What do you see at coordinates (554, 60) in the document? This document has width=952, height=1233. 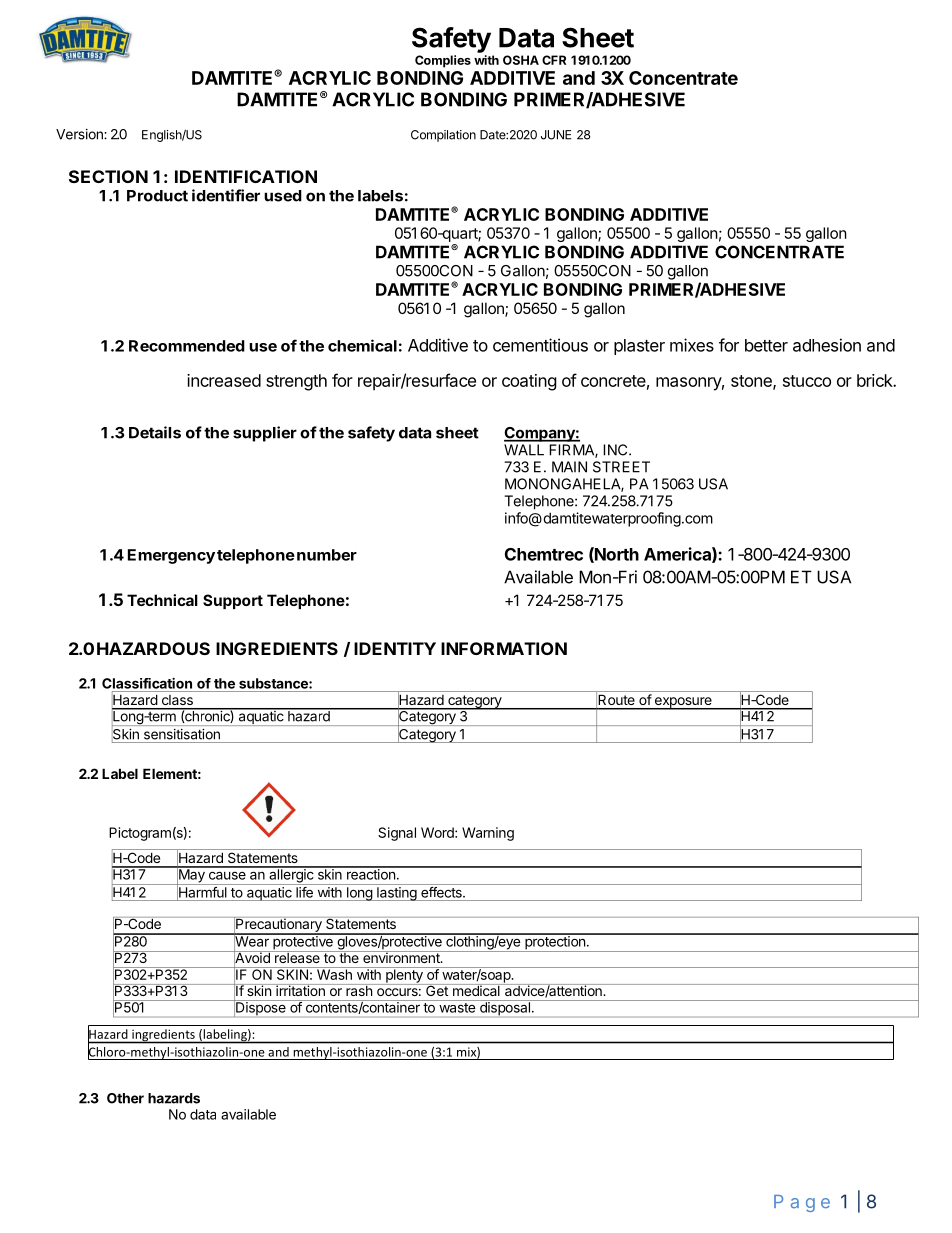 I see `CFR` at bounding box center [554, 60].
